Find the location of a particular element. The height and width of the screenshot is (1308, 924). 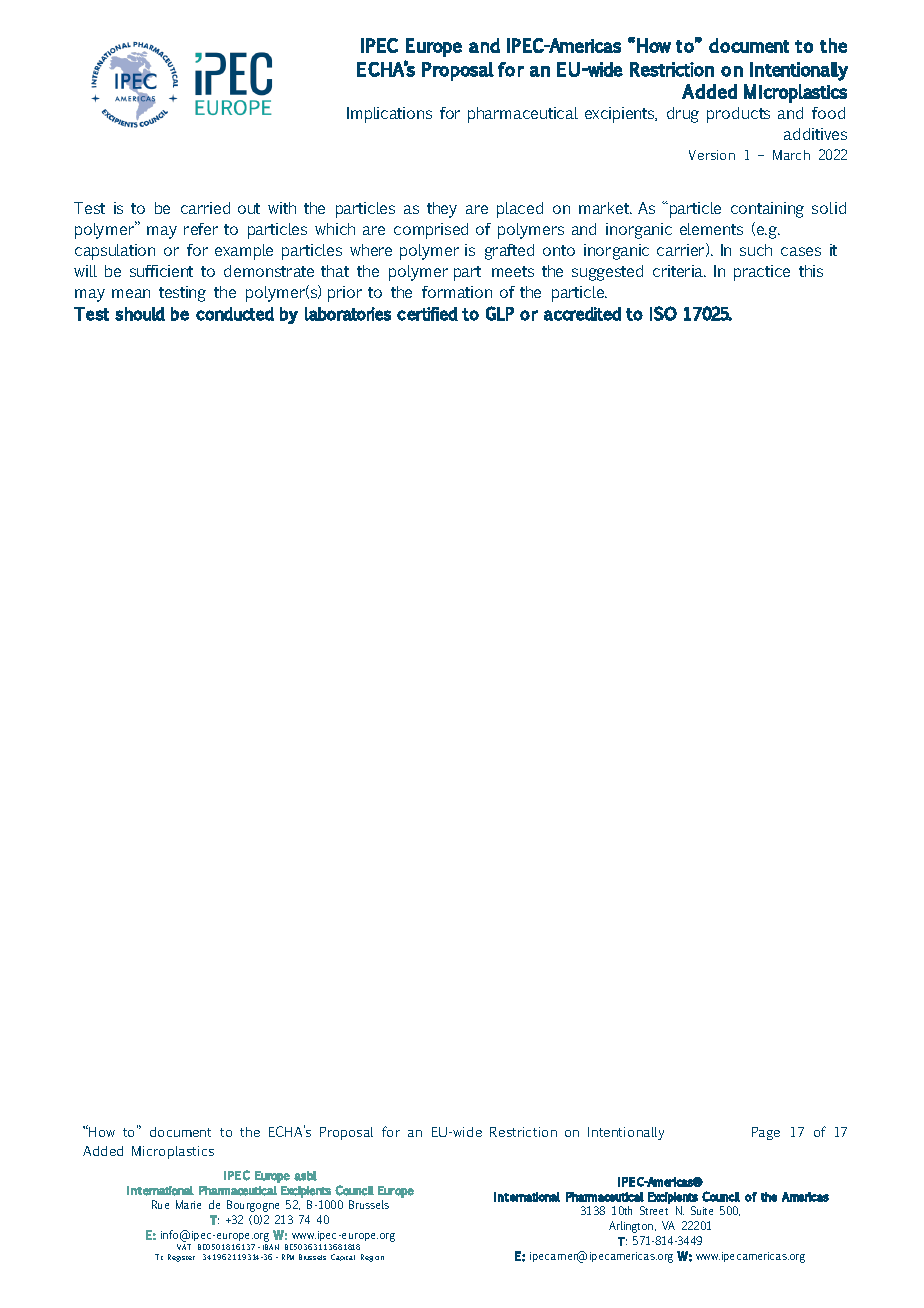

Implications is located at coordinates (389, 115).
